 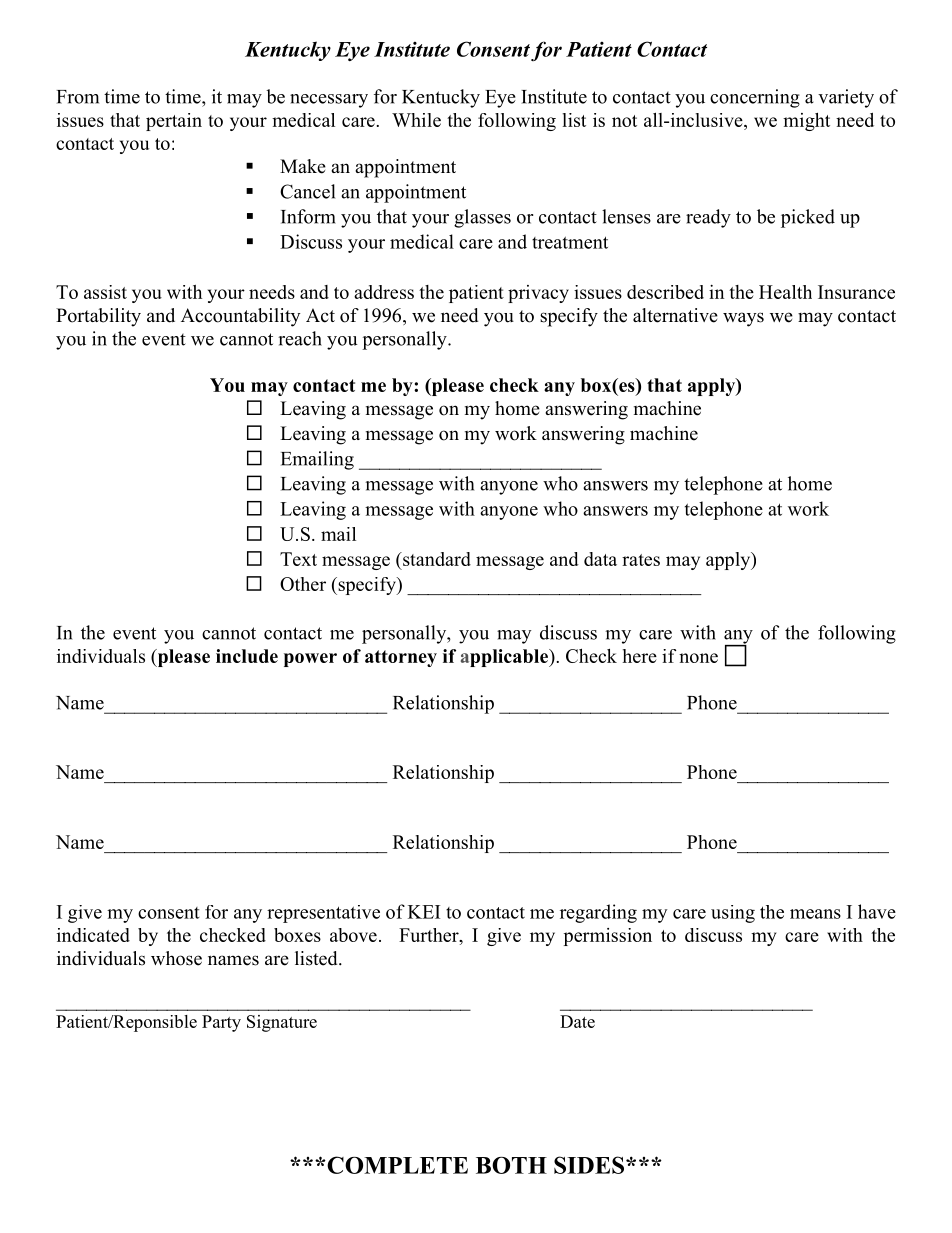 What do you see at coordinates (505, 658) in the image?
I see `applicable` at bounding box center [505, 658].
